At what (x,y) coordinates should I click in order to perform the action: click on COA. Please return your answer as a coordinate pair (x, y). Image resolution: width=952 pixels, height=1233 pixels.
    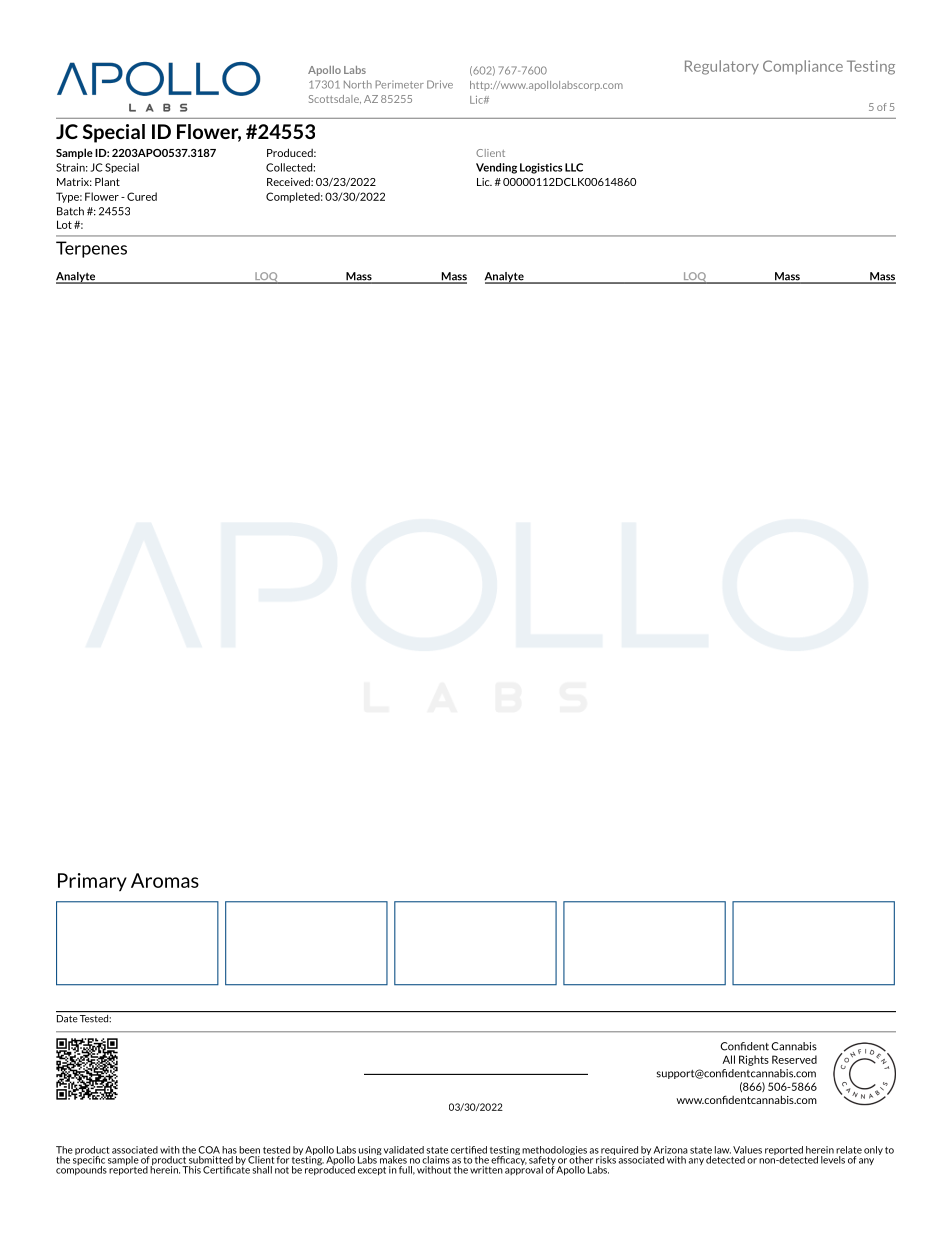
    Looking at the image, I should click on (209, 1150).
